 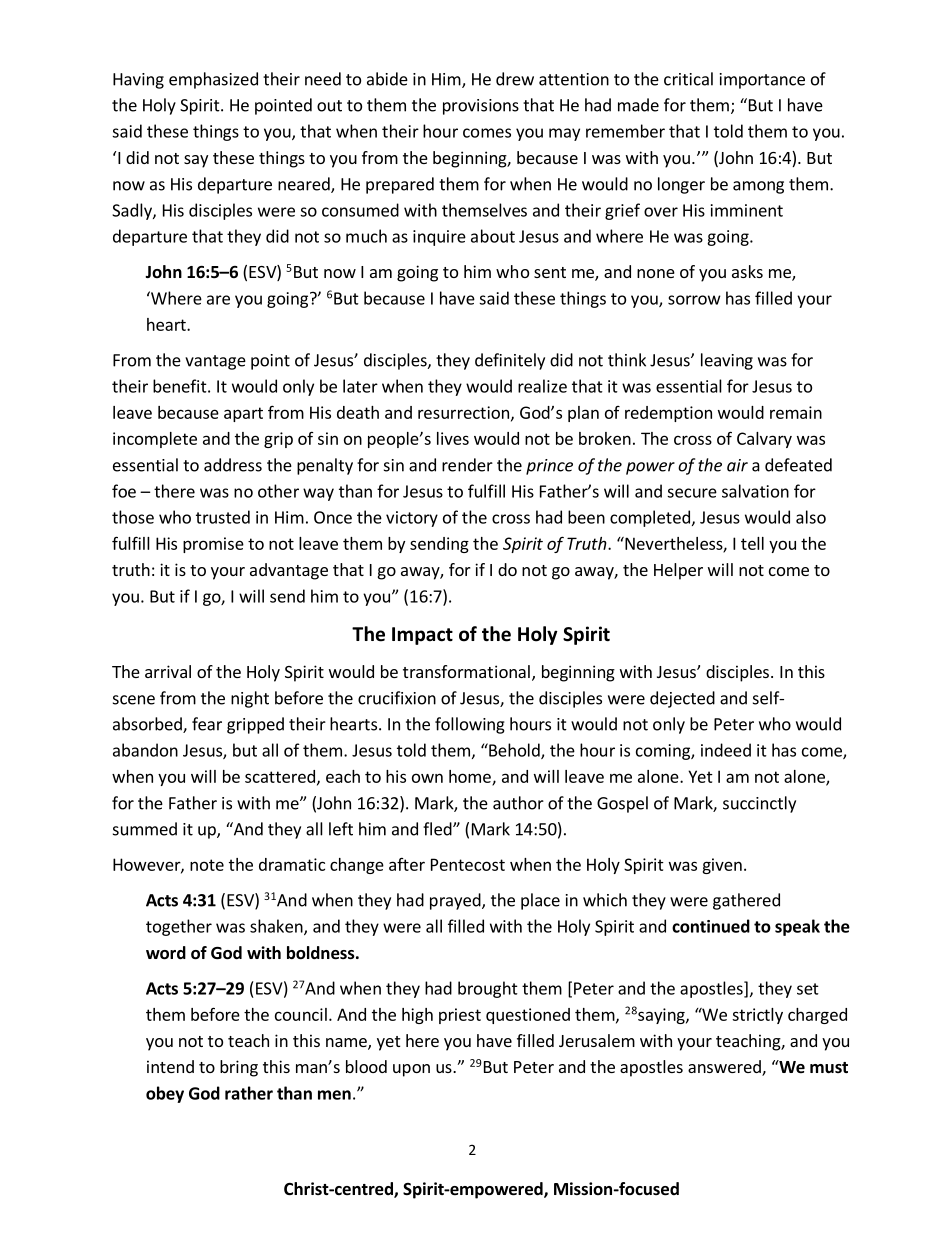 What do you see at coordinates (213, 80) in the page?
I see `emphasized` at bounding box center [213, 80].
